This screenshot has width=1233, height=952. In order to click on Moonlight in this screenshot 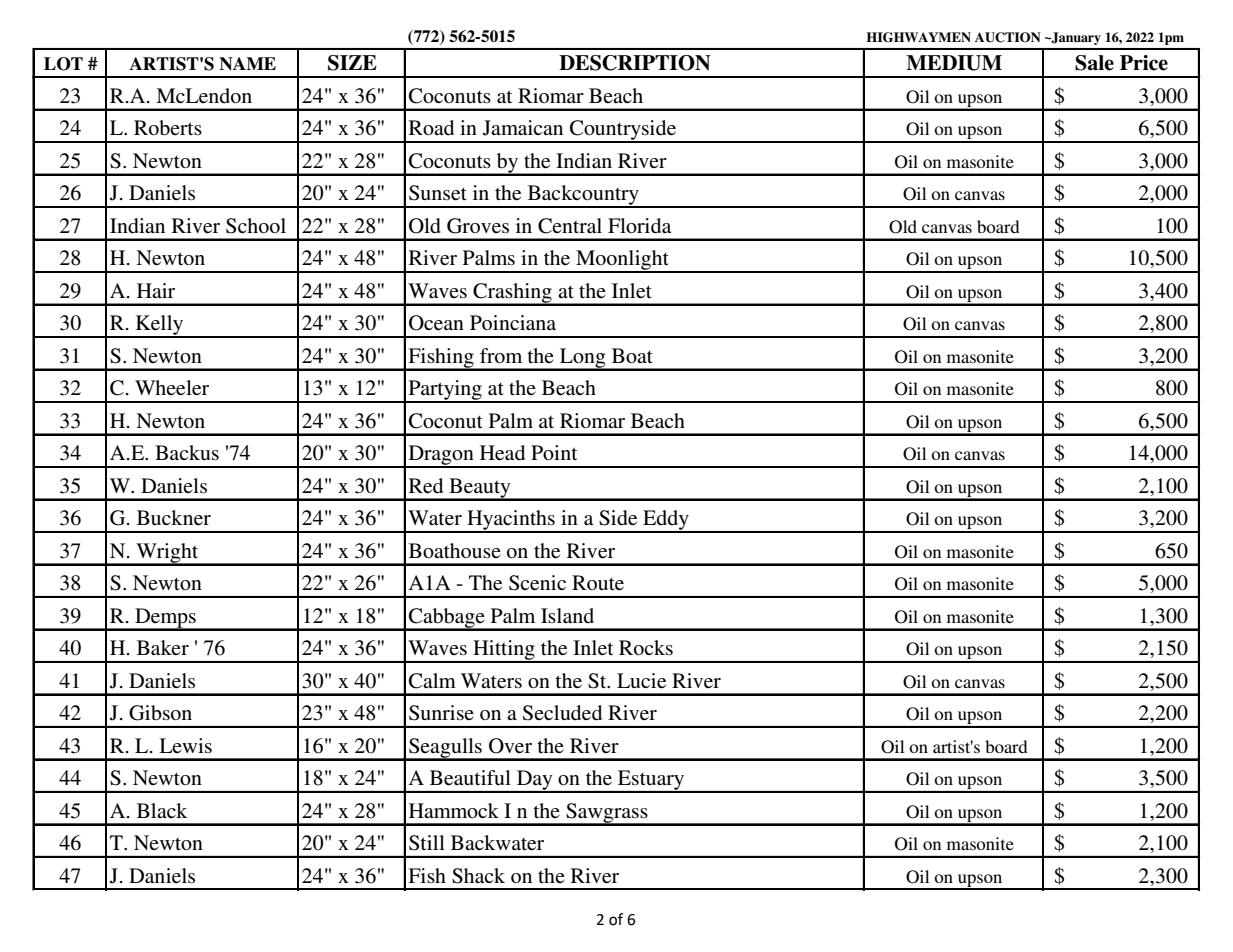, I will do `click(622, 261)`.
